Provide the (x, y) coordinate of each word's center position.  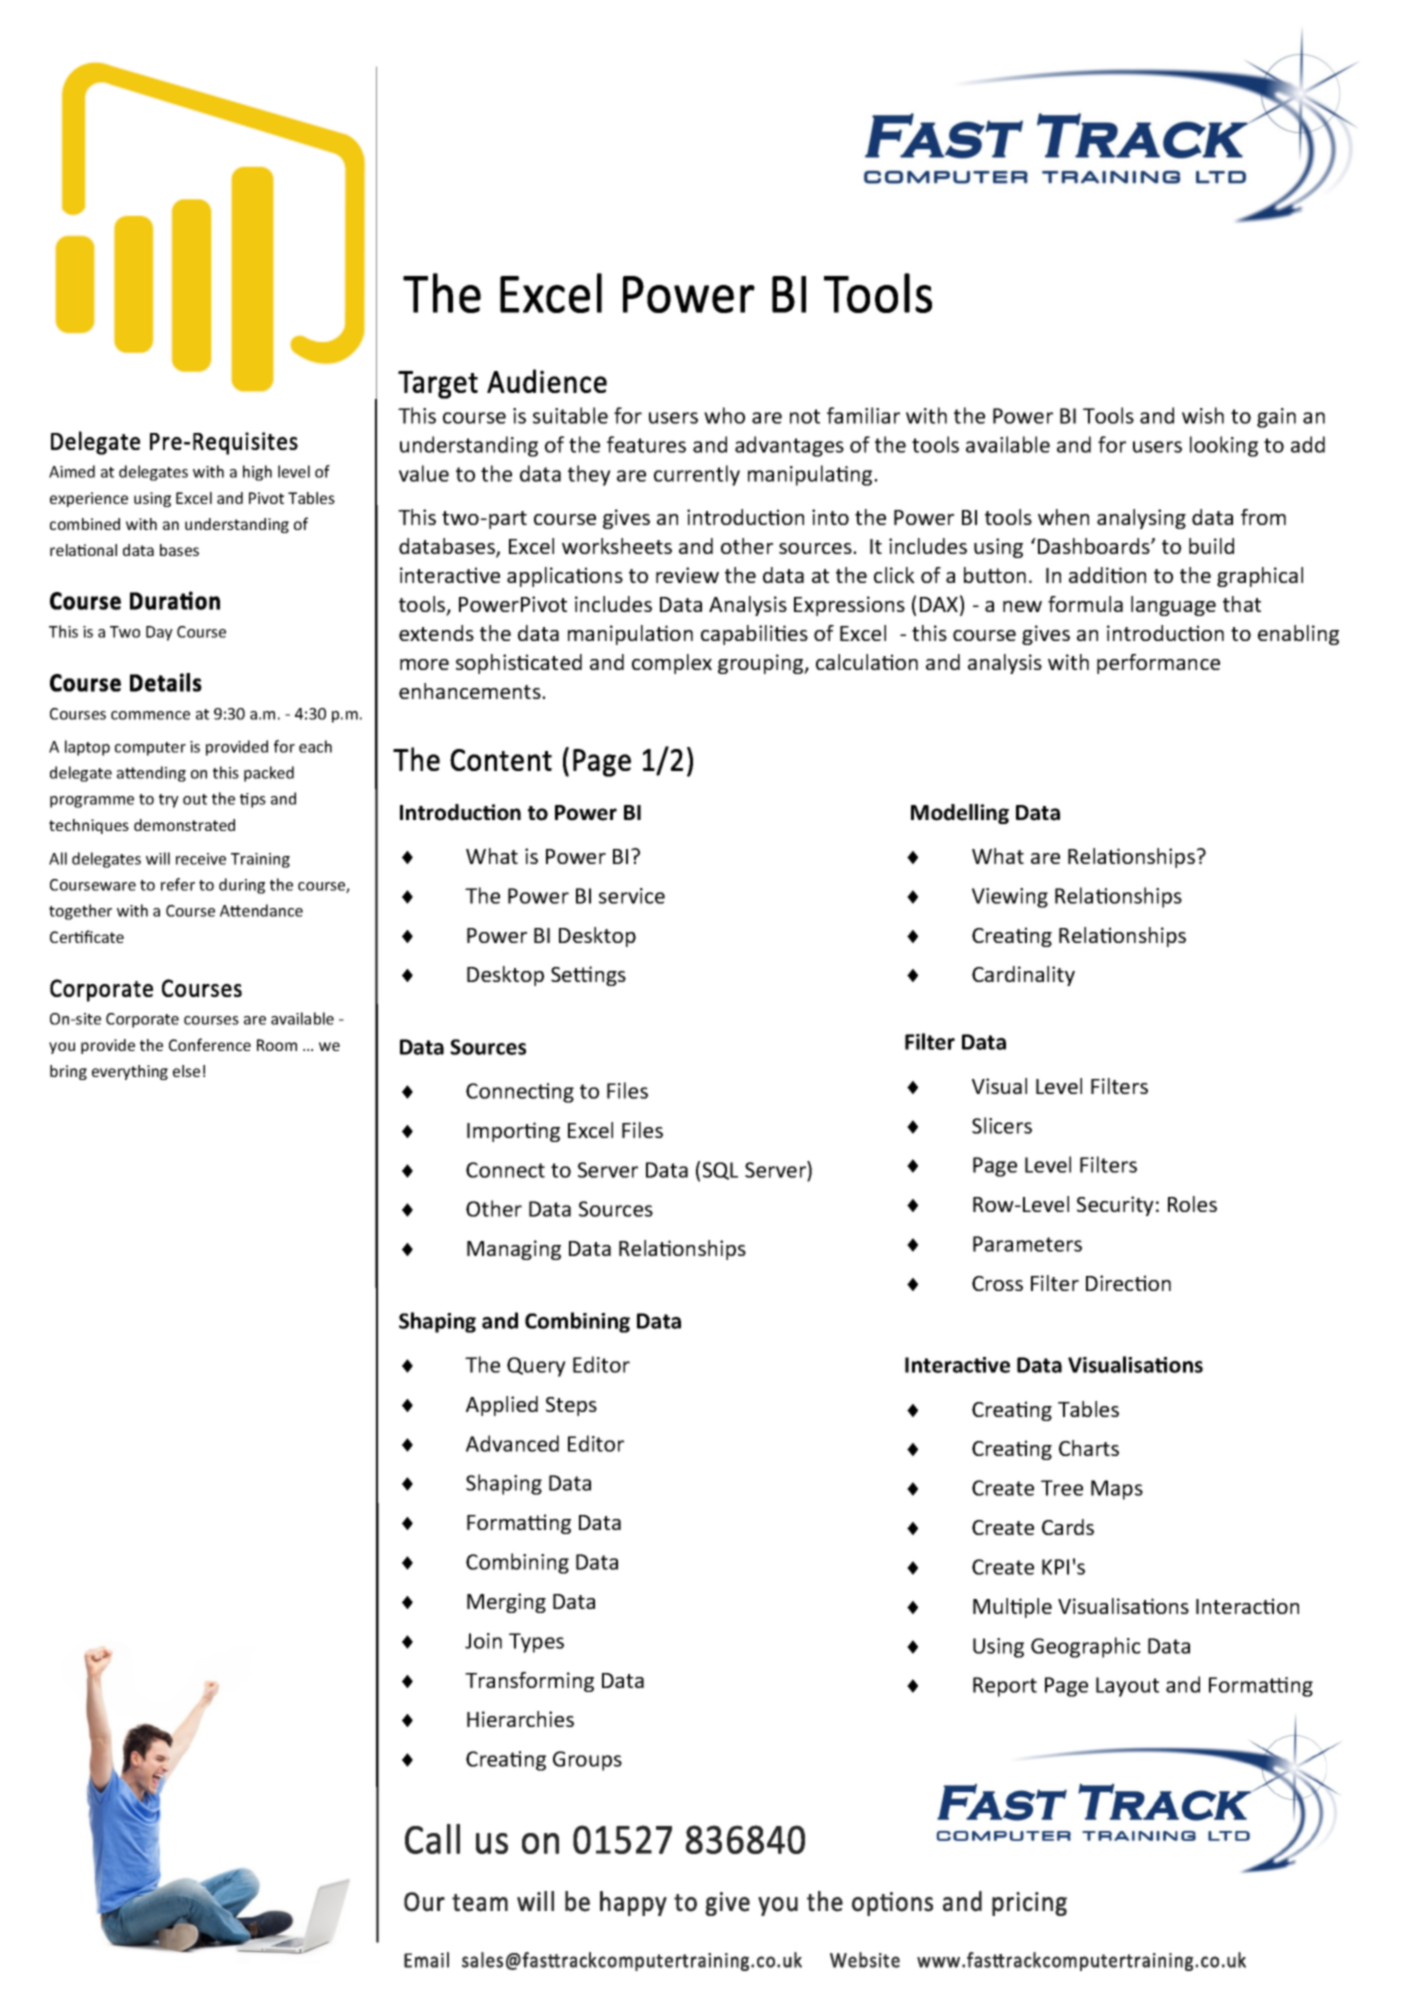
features (646, 444)
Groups (587, 1761)
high (257, 473)
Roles (1192, 1204)
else (186, 1071)
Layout (1127, 1687)
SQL (720, 1171)
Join (483, 1641)
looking (1224, 446)
